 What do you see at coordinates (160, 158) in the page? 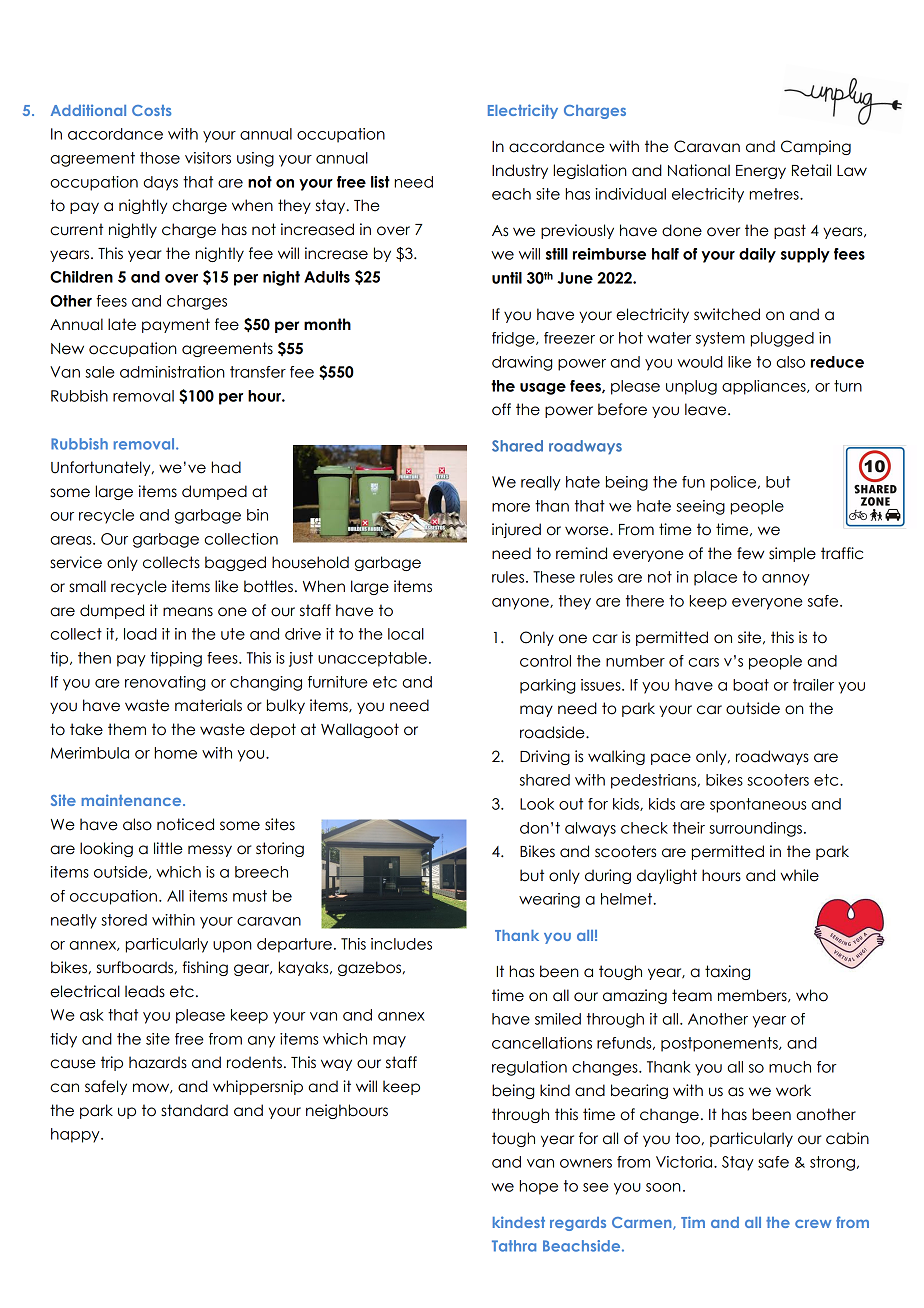
I see `those` at bounding box center [160, 158].
